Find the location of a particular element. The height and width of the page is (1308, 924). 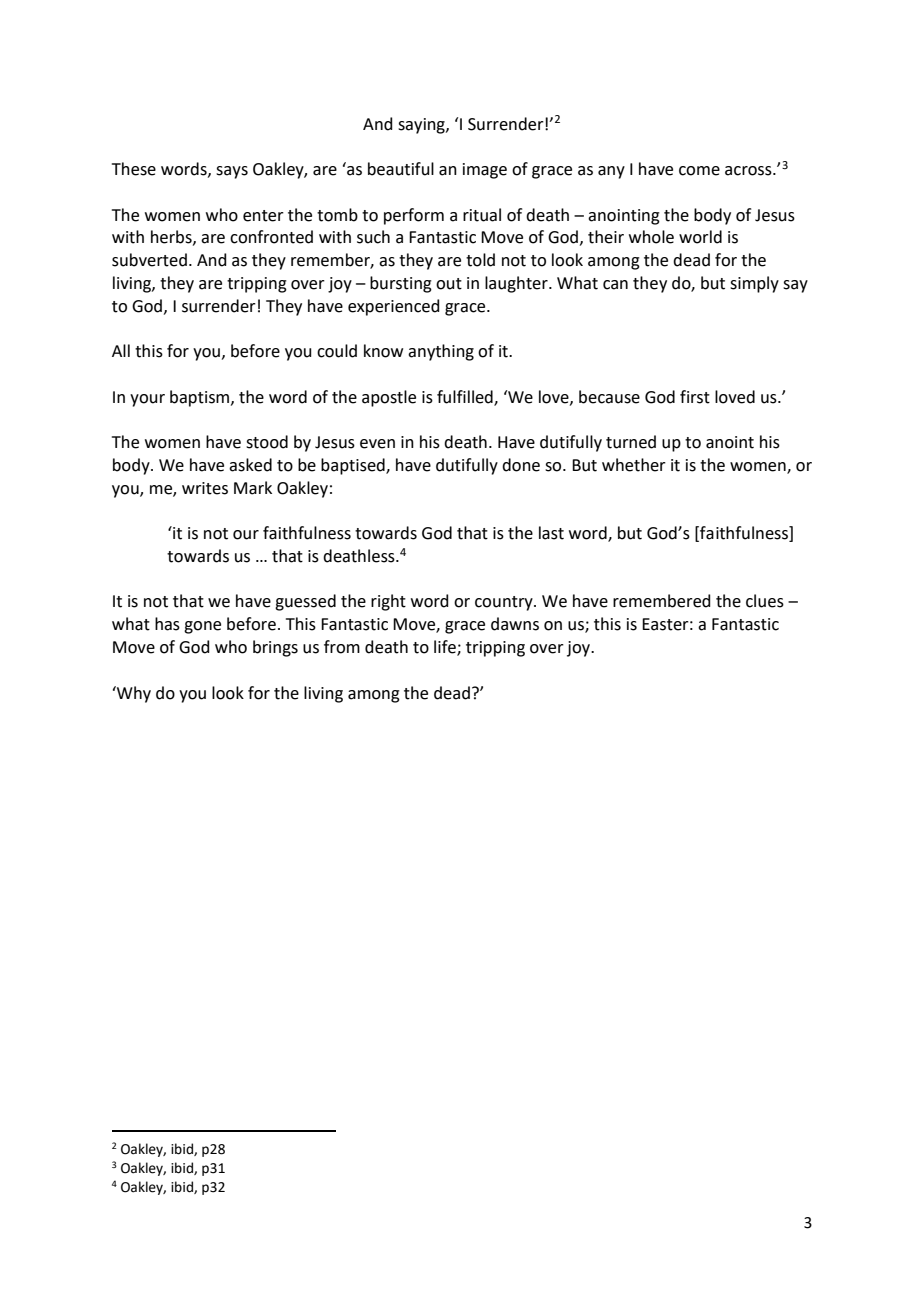

Why is located at coordinates (133, 694).
